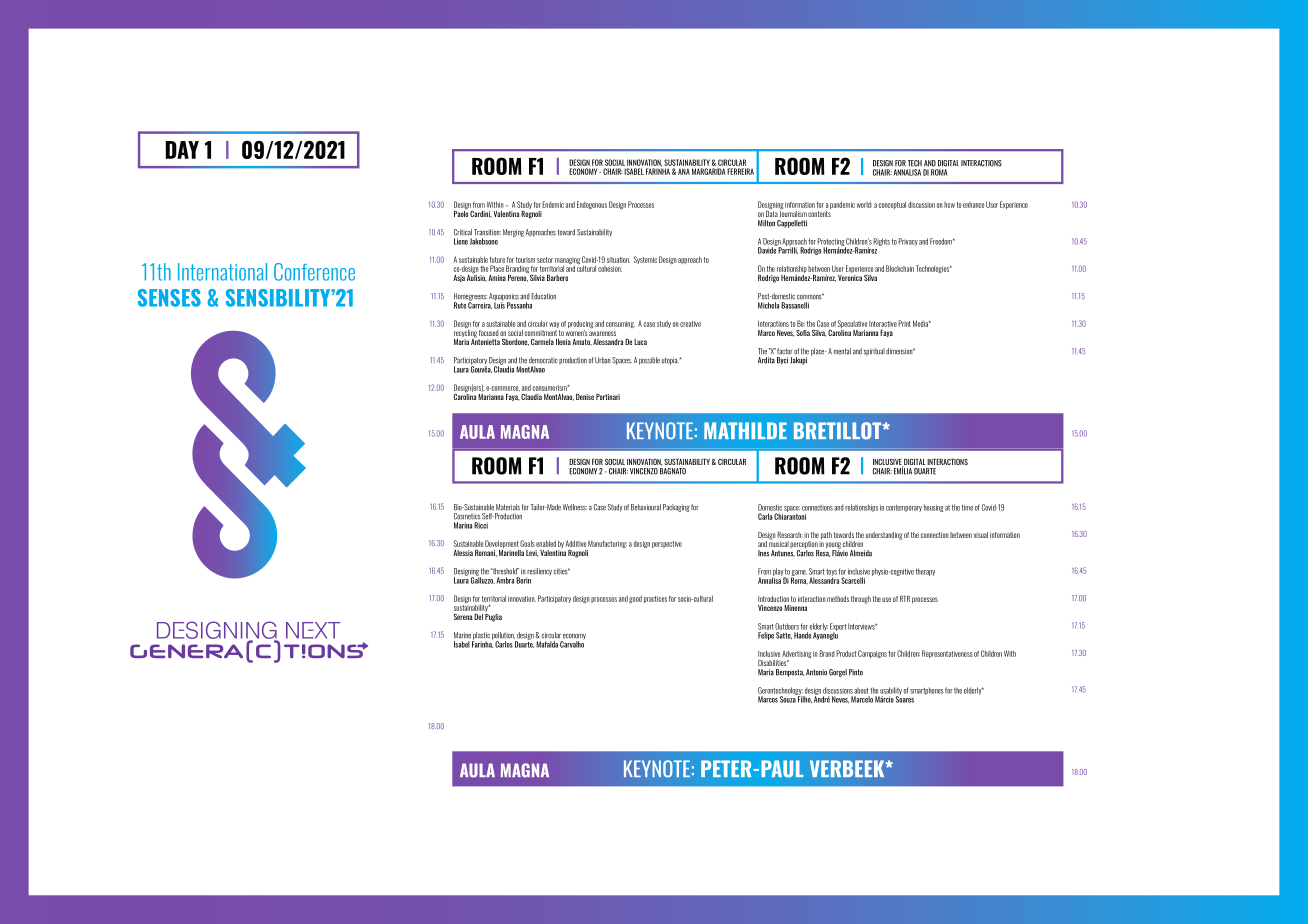 The height and width of the document is (924, 1308). Describe the element at coordinates (572, 643) in the document. I see `Carvalho` at that location.
